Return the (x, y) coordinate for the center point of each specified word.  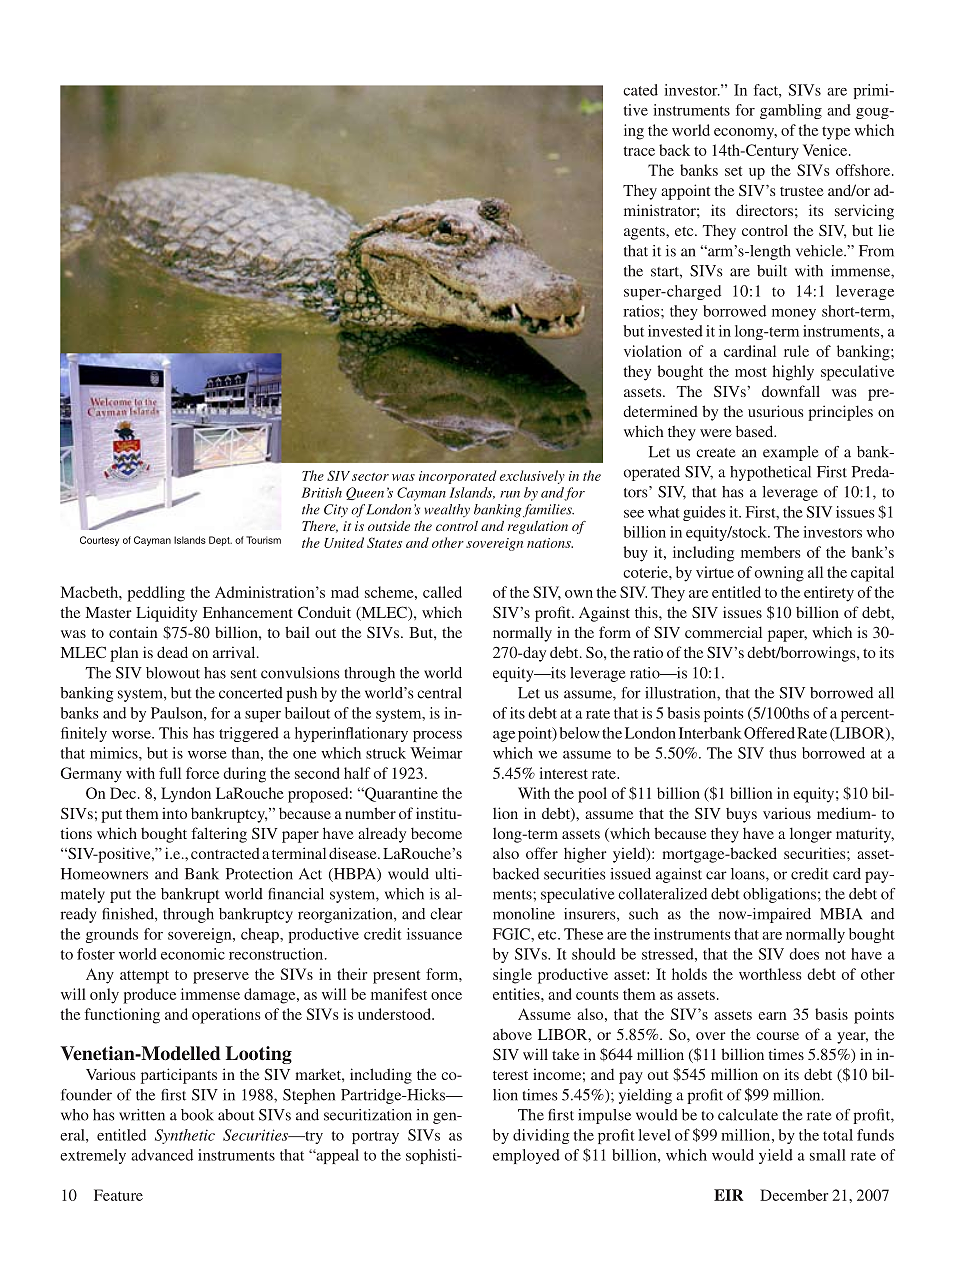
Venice (826, 150)
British (322, 492)
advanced (162, 1155)
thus (782, 753)
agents (645, 233)
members (771, 552)
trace (639, 151)
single (512, 976)
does (804, 954)
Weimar (436, 753)
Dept (220, 541)
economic (193, 954)
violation (653, 351)
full (170, 773)
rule (796, 351)
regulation (538, 527)
